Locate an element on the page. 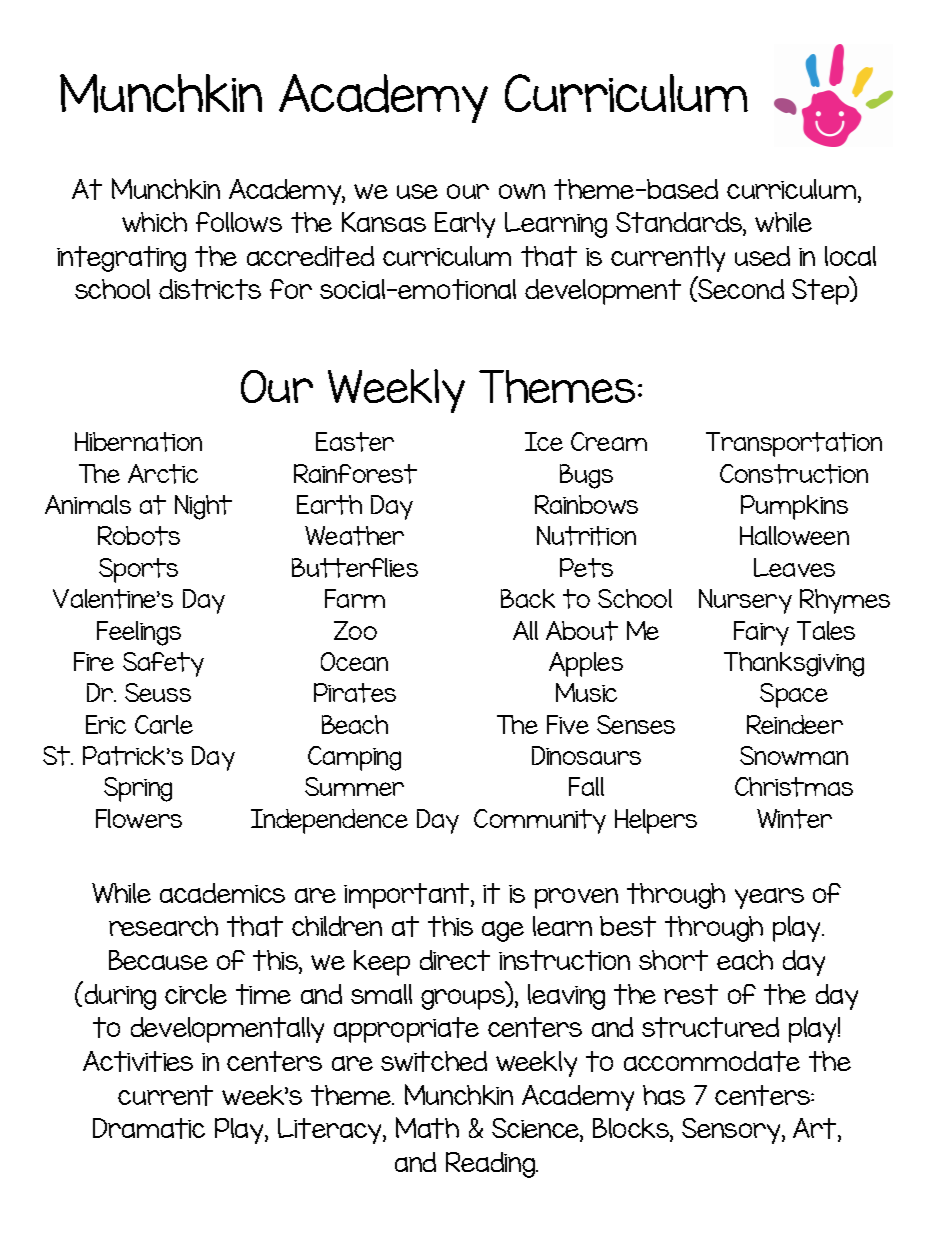 Image resolution: width=952 pixels, height=1233 pixels. which is located at coordinates (154, 222).
